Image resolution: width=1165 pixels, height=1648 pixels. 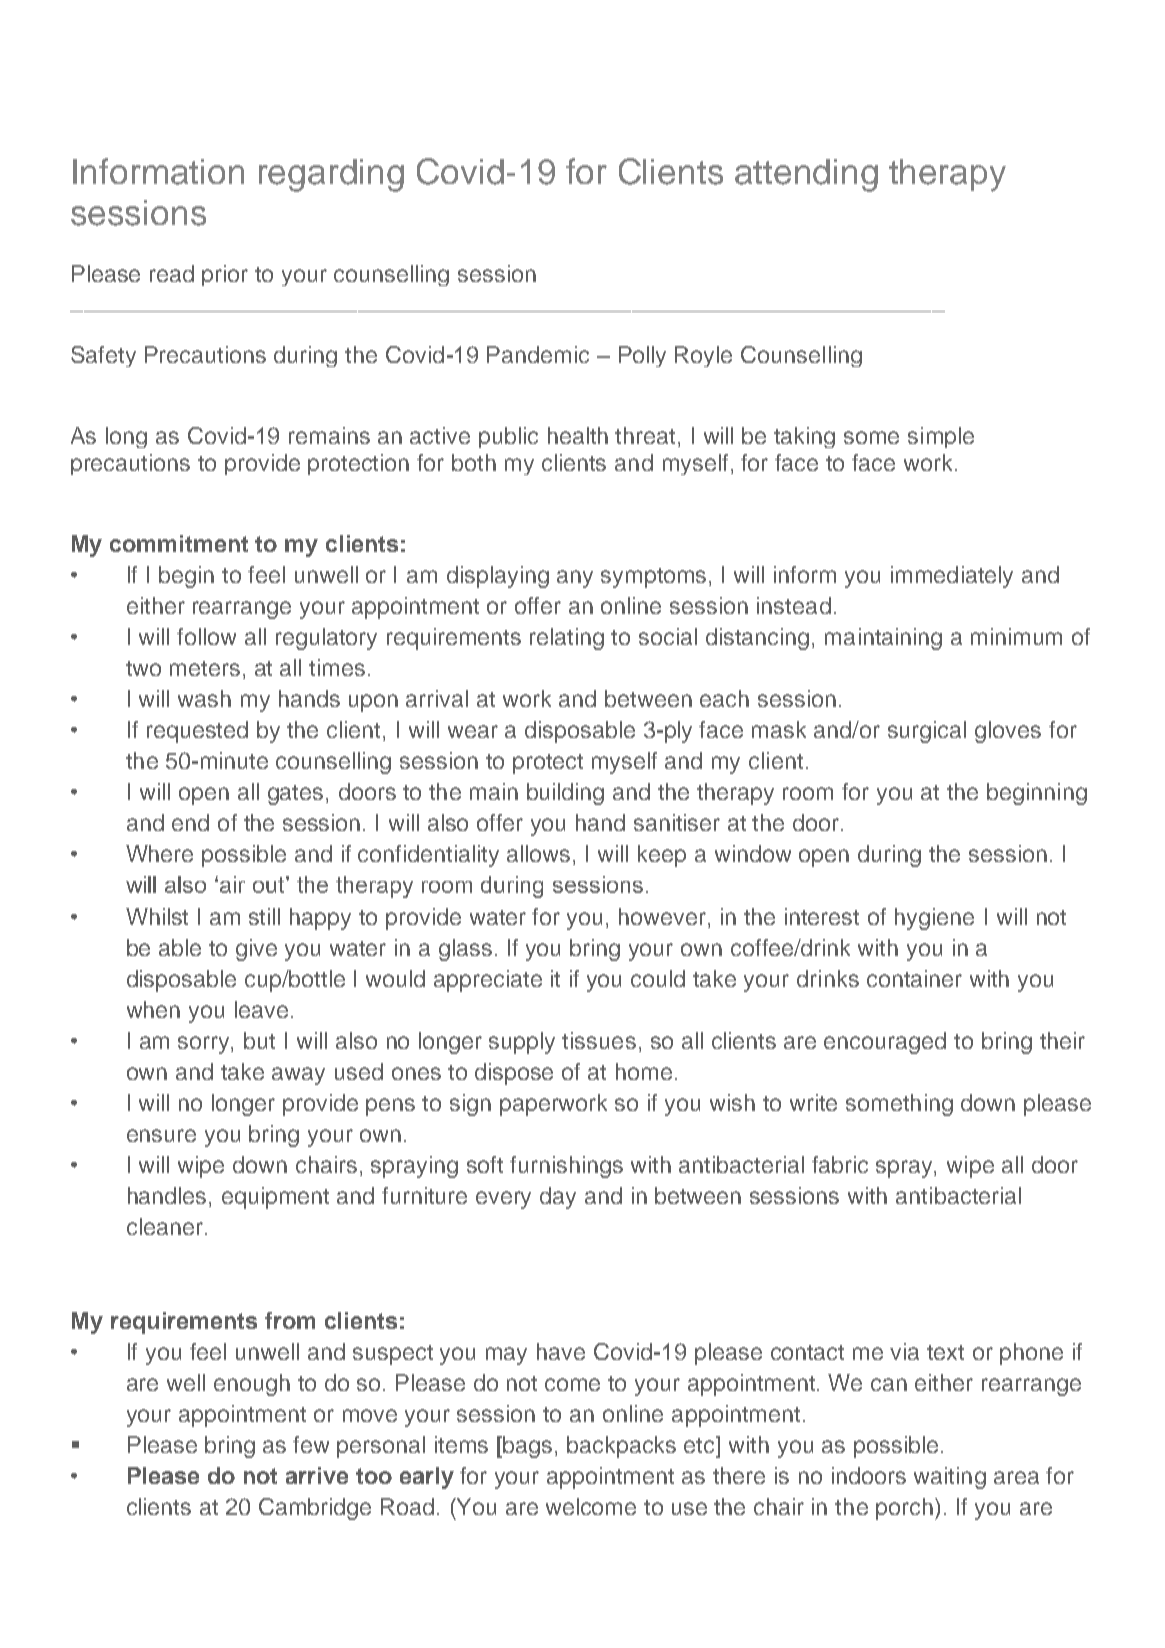 I want to click on fabric, so click(x=840, y=1164).
